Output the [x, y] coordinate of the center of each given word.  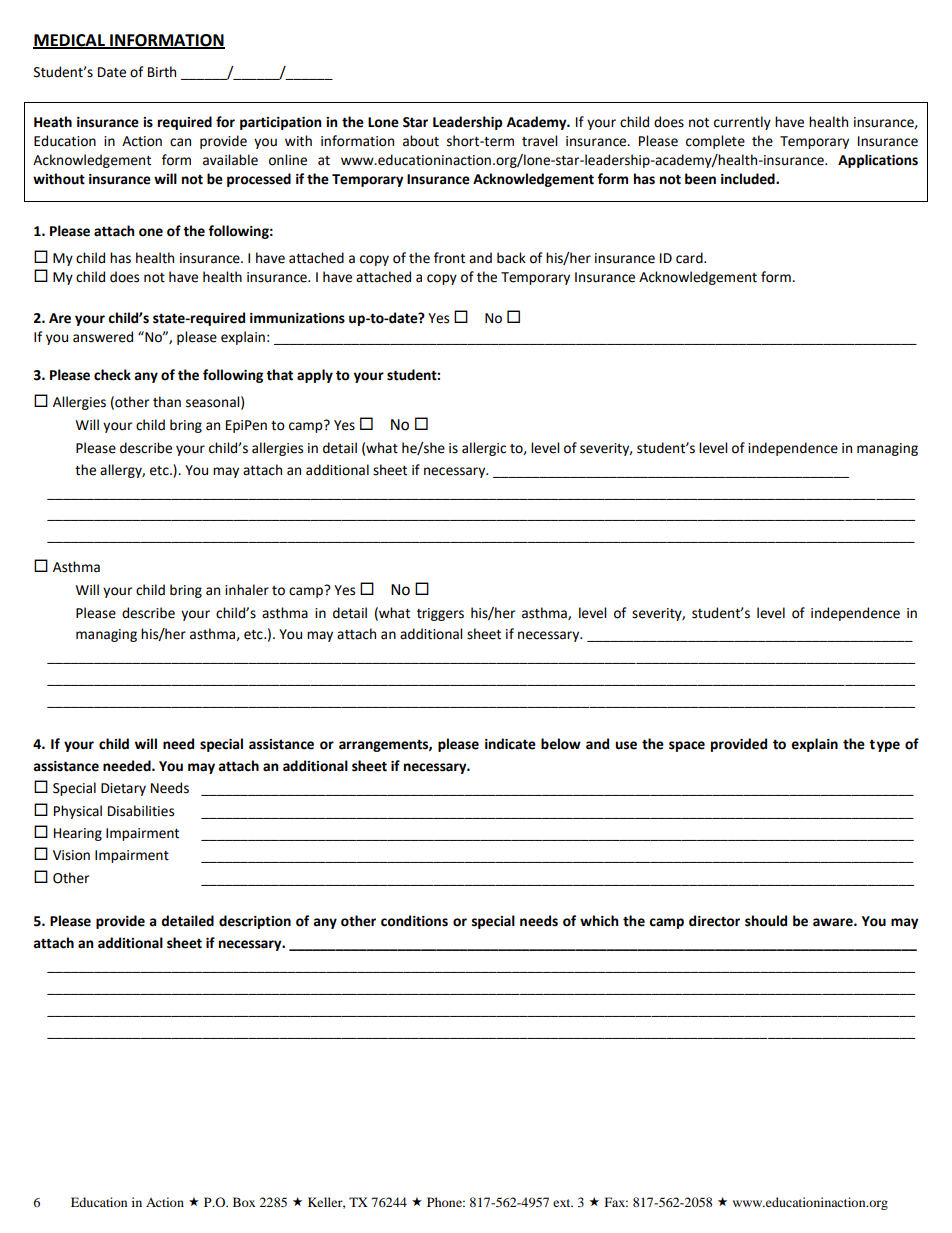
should [766, 921]
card [690, 258]
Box [244, 1202]
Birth [162, 72]
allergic [484, 449]
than [167, 402]
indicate [510, 744]
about [421, 141]
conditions [414, 921]
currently [742, 123]
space [687, 746]
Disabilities [141, 811]
